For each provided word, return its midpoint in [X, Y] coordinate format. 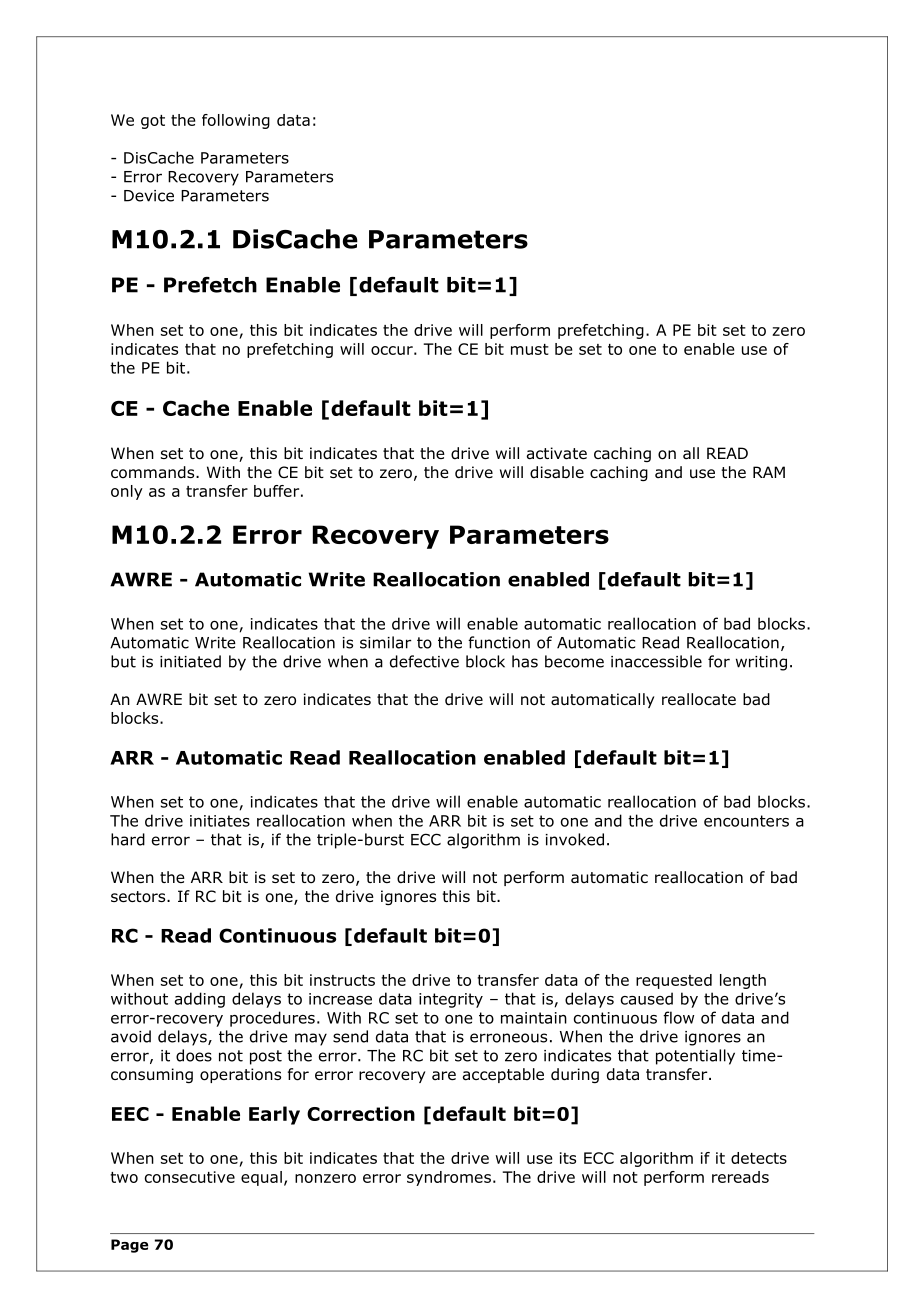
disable [557, 472]
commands [154, 472]
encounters [746, 821]
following [236, 121]
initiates [220, 821]
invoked [575, 839]
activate [557, 453]
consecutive [190, 1177]
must [530, 349]
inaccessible [656, 661]
